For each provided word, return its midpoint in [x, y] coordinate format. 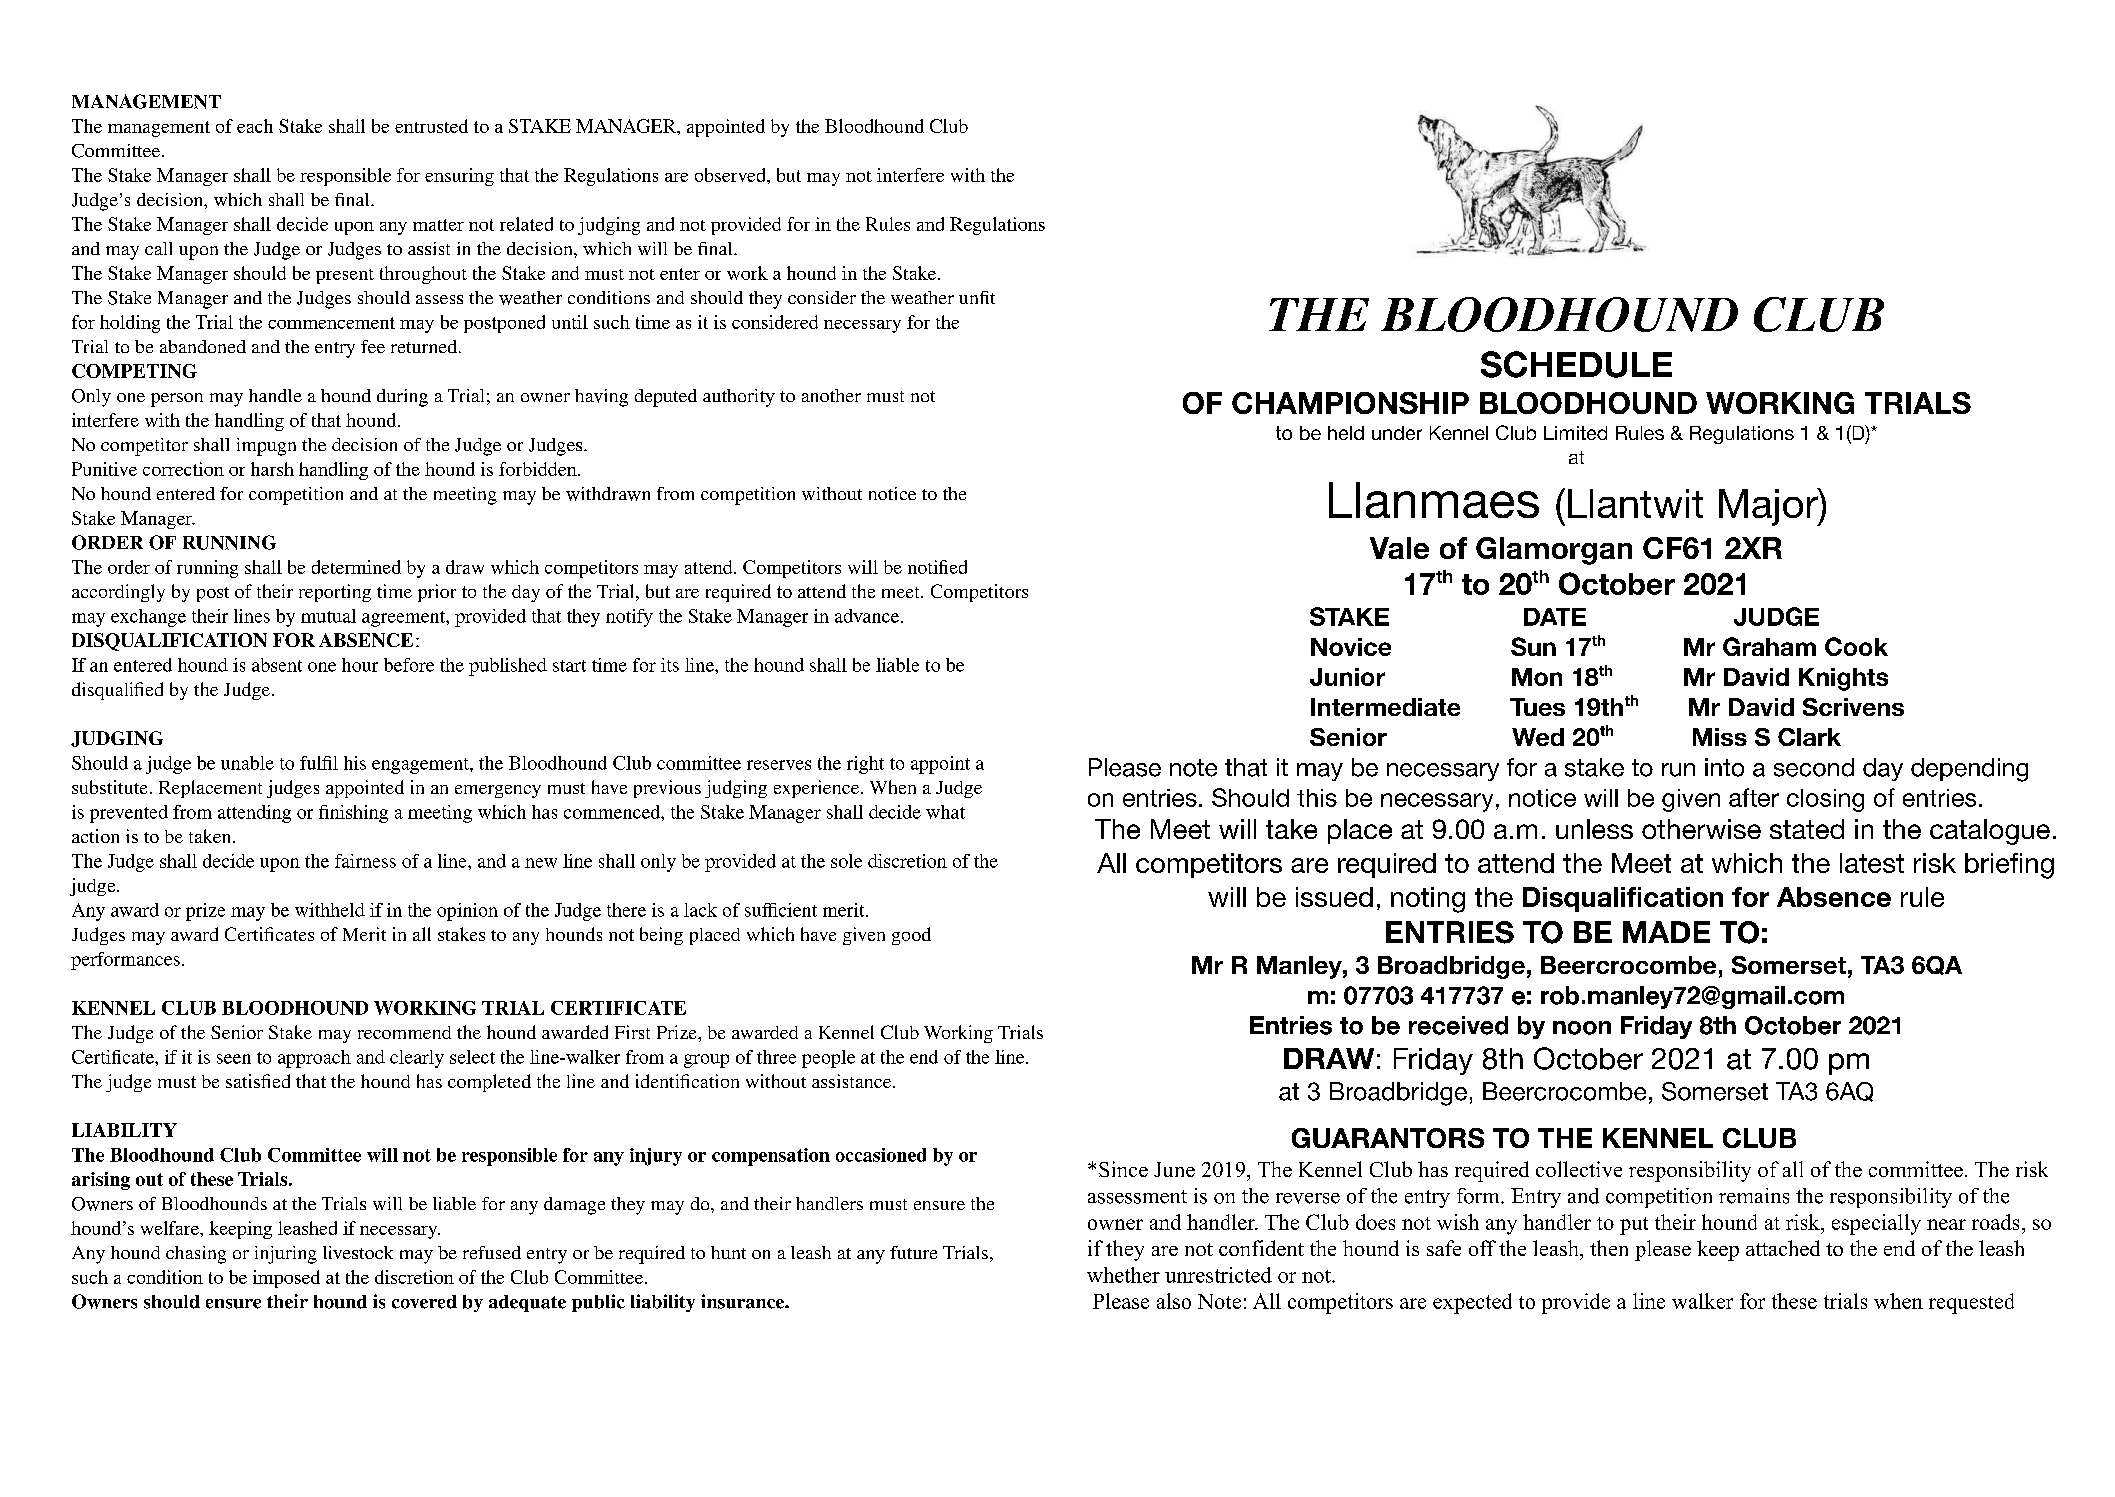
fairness [365, 861]
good [911, 936]
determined [356, 567]
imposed [286, 1279]
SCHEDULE [1576, 364]
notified [937, 567]
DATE [1555, 617]
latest [1872, 863]
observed [731, 175]
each [255, 126]
